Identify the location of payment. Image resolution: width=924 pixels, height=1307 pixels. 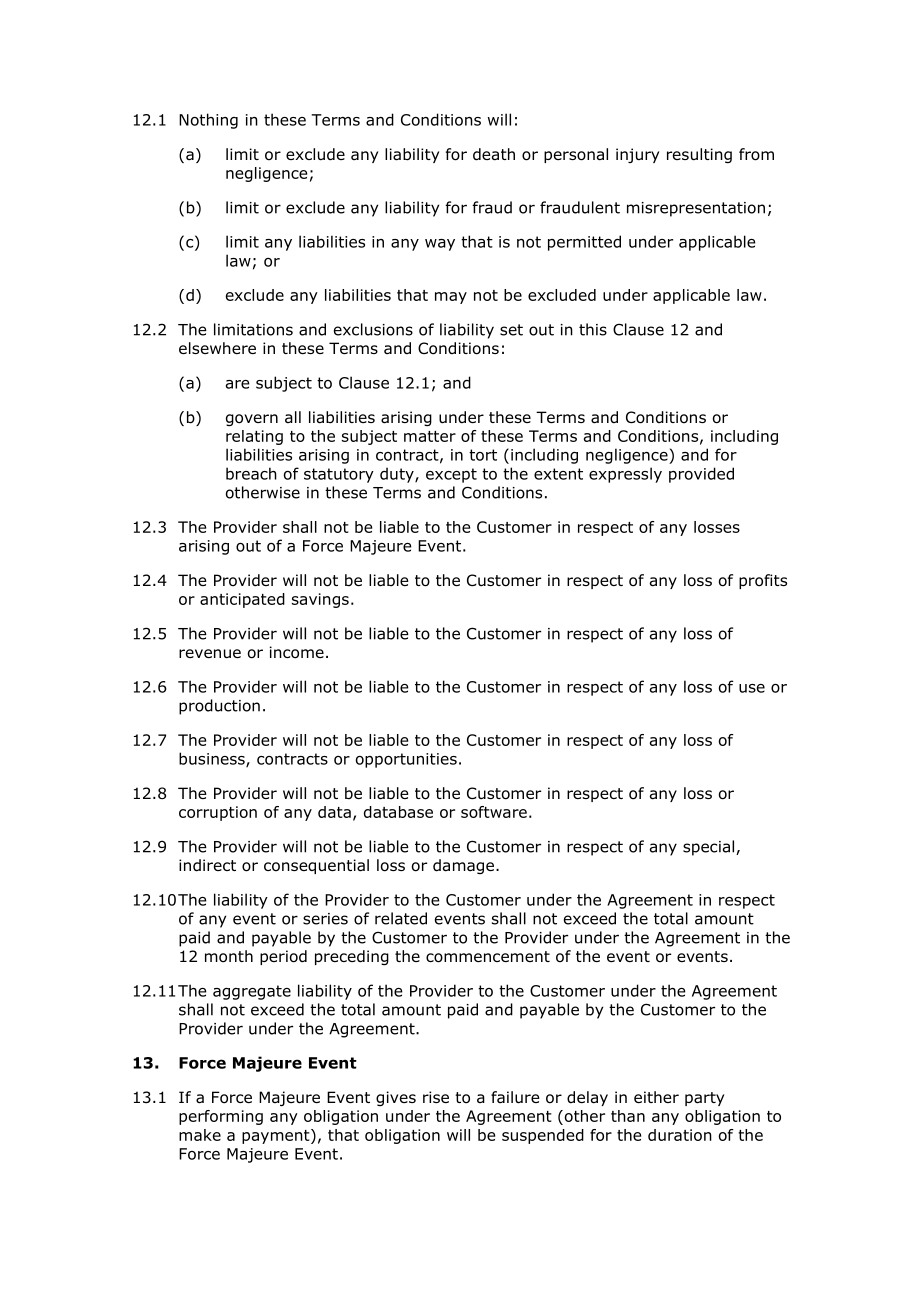
(277, 1136).
